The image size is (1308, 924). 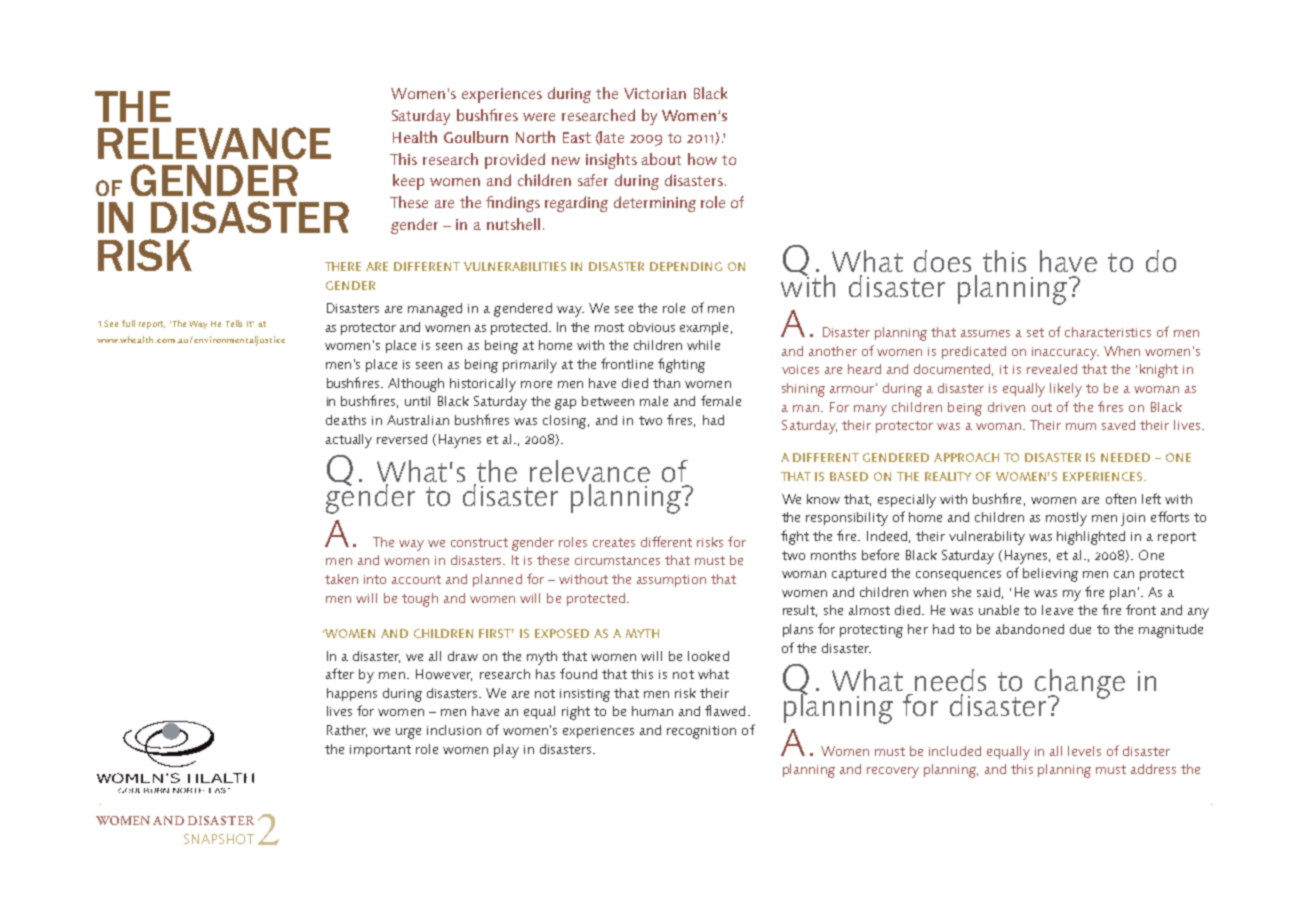 I want to click on revealed, so click(x=1052, y=369).
